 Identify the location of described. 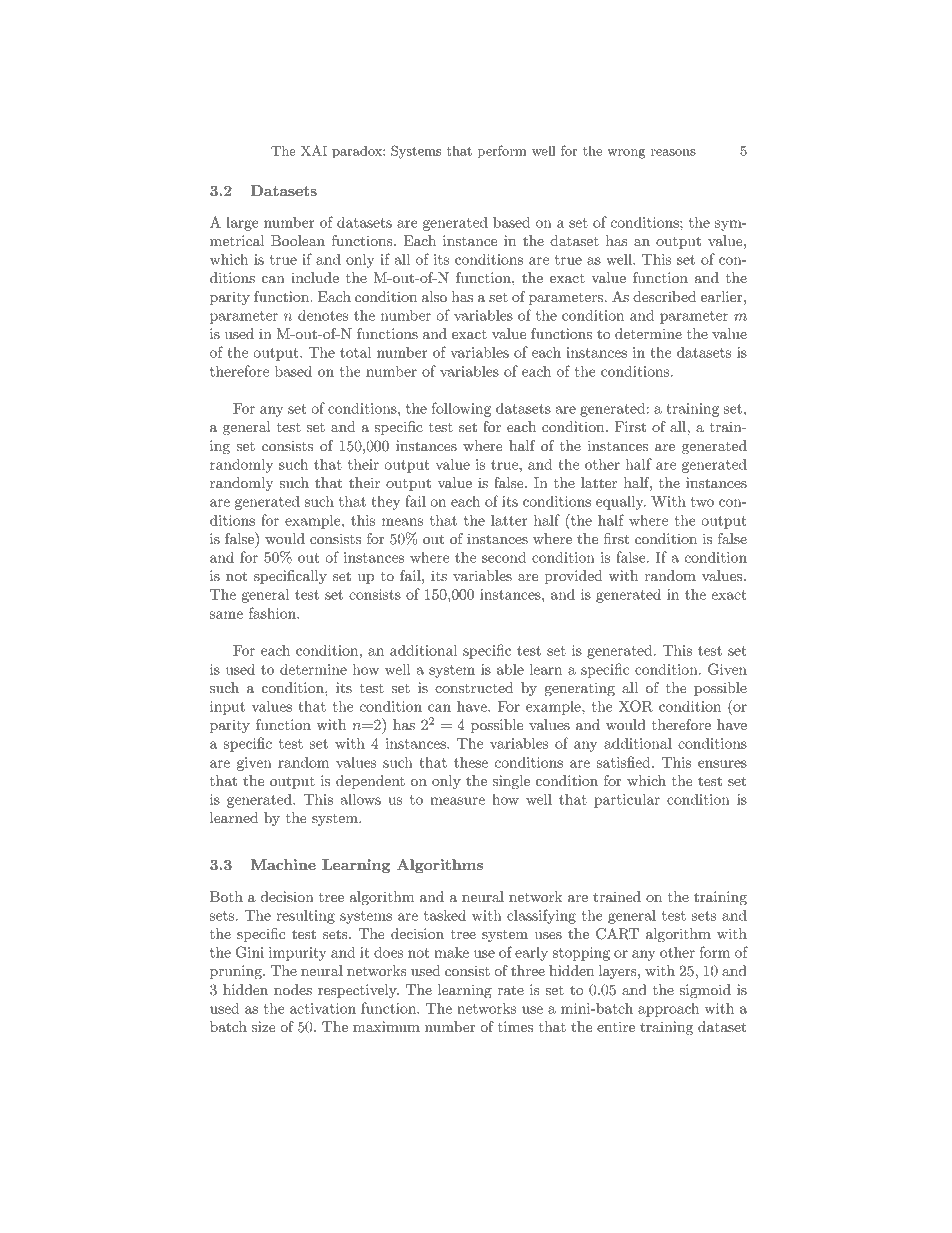
(664, 296).
